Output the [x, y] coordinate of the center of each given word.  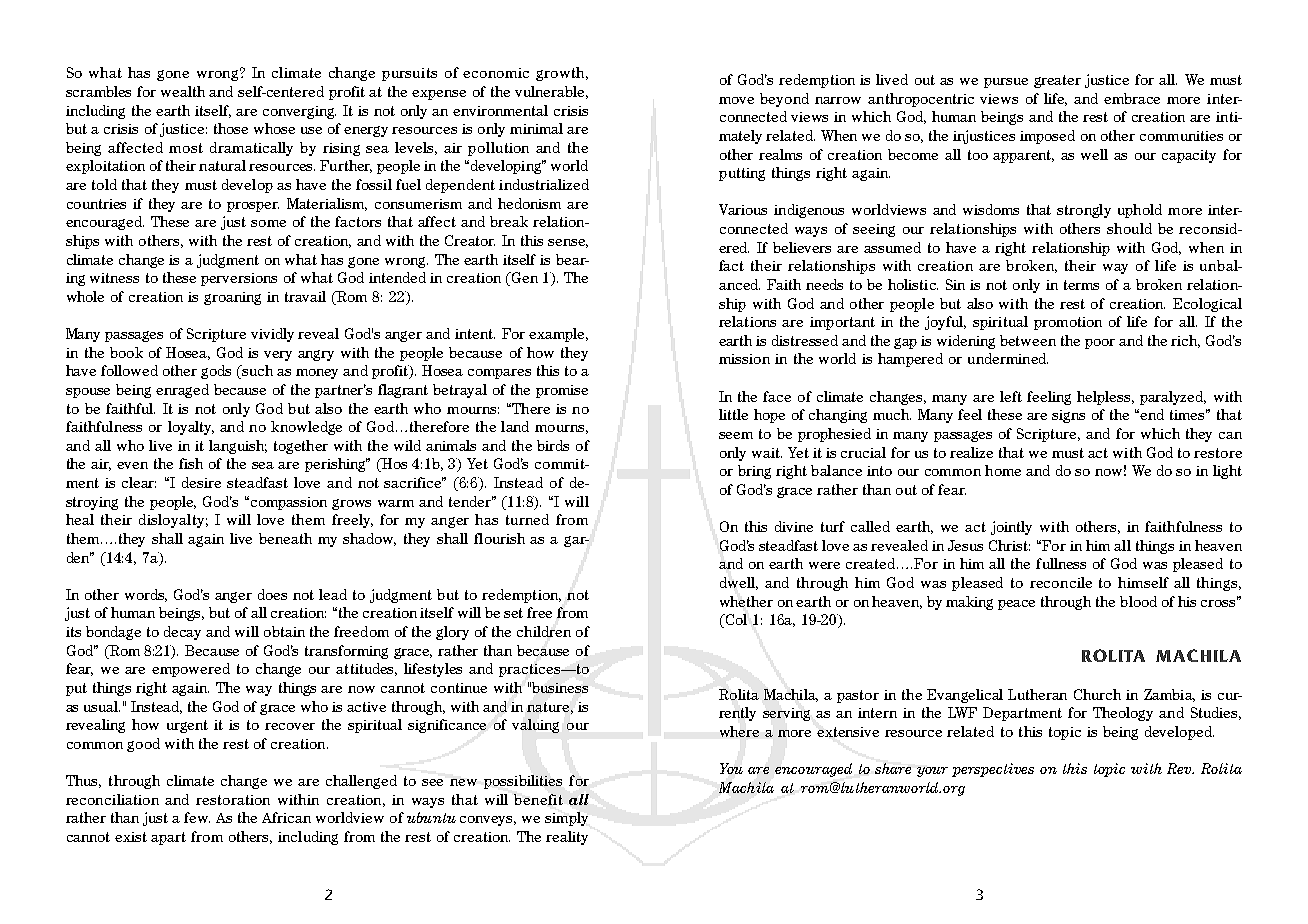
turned [527, 519]
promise [562, 391]
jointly [1011, 528]
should [1129, 228]
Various [743, 209]
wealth [183, 91]
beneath [285, 538]
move [736, 100]
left [1011, 396]
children [544, 631]
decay [182, 633]
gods [216, 372]
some [268, 223]
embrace [1132, 98]
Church [1097, 694]
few [197, 817]
